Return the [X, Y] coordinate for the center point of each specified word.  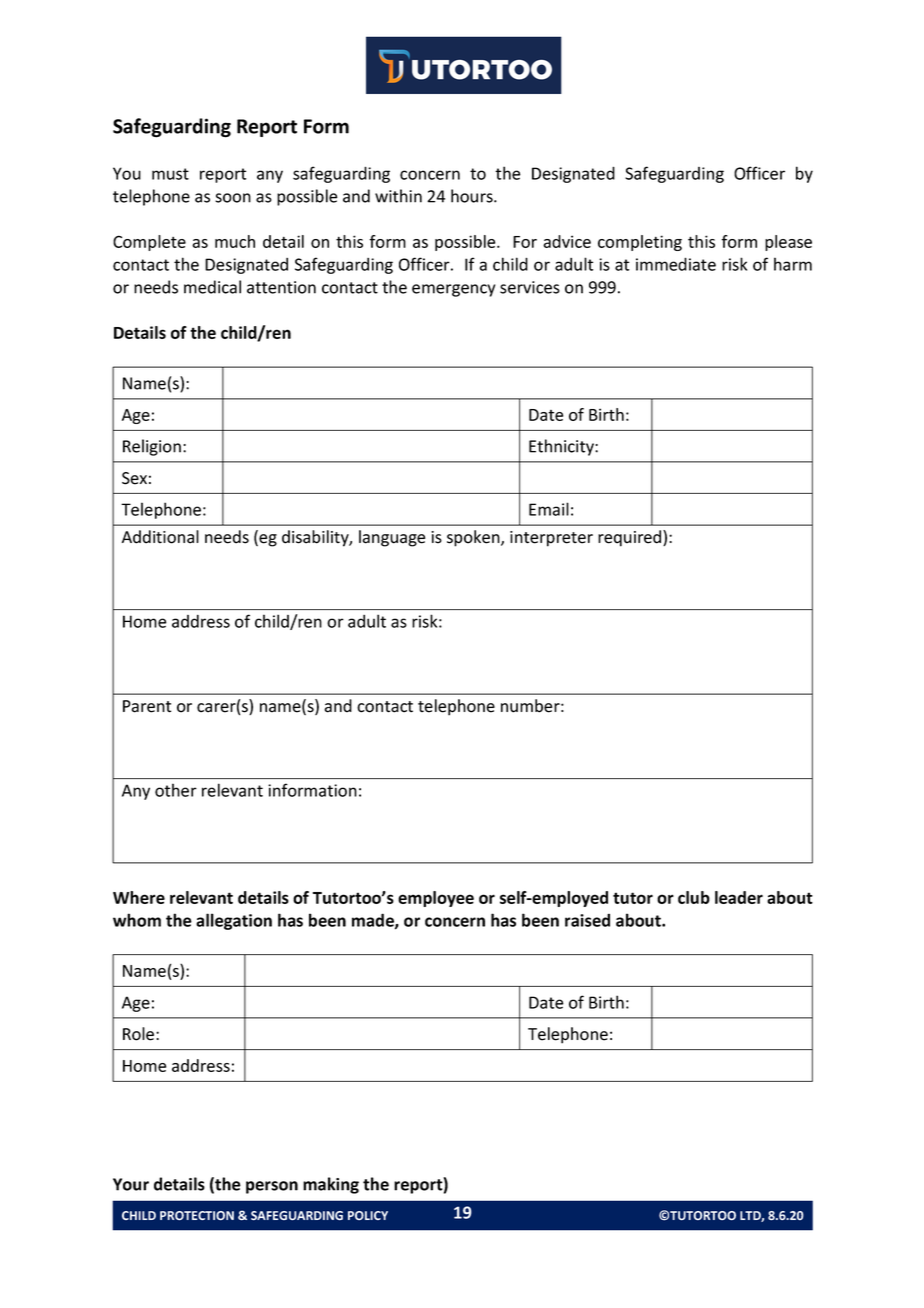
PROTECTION [197, 1216]
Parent [147, 706]
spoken [474, 538]
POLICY [368, 1215]
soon [233, 198]
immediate [676, 264]
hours [473, 196]
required [631, 538]
